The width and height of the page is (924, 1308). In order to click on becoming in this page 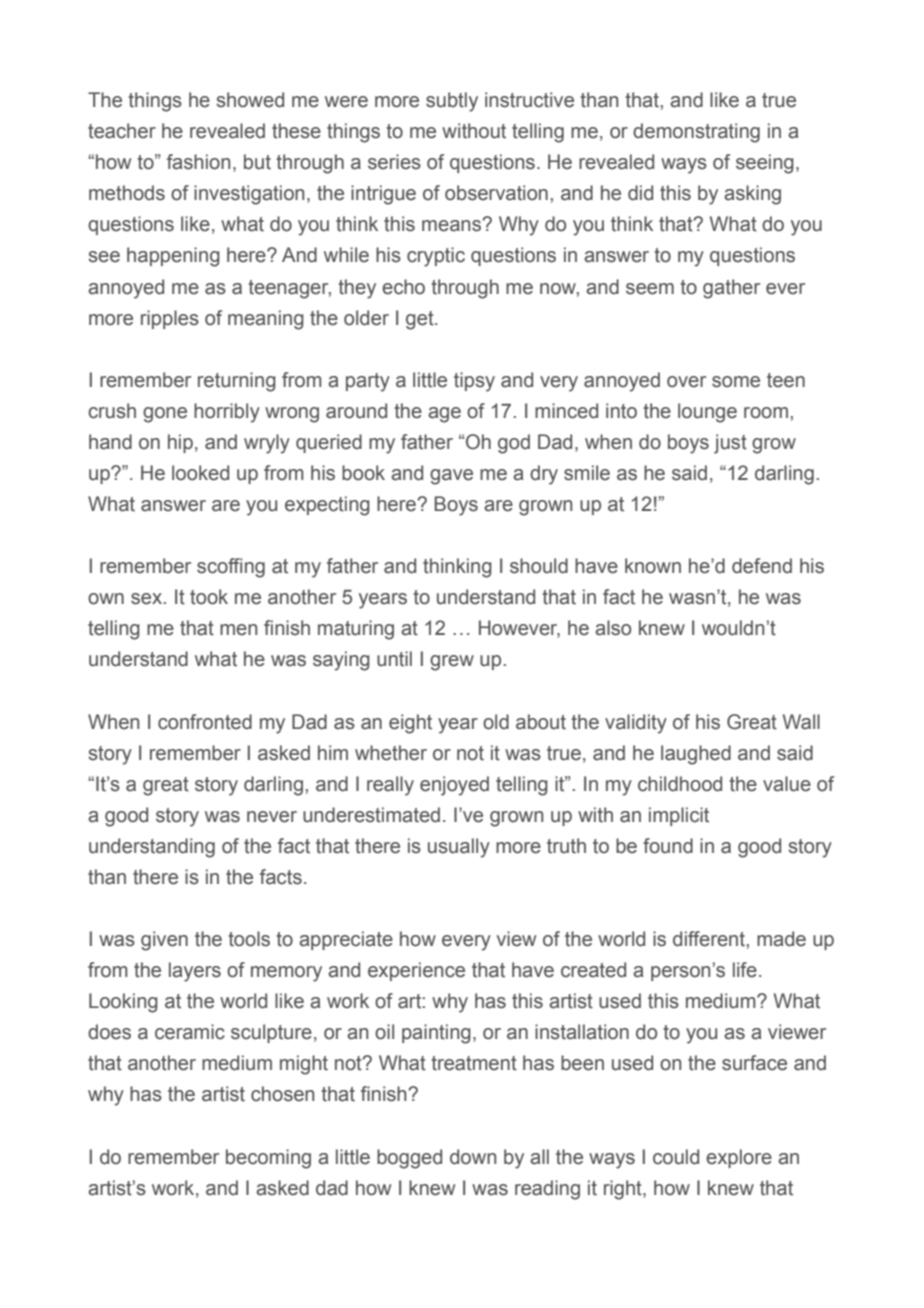, I will do `click(268, 1159)`.
